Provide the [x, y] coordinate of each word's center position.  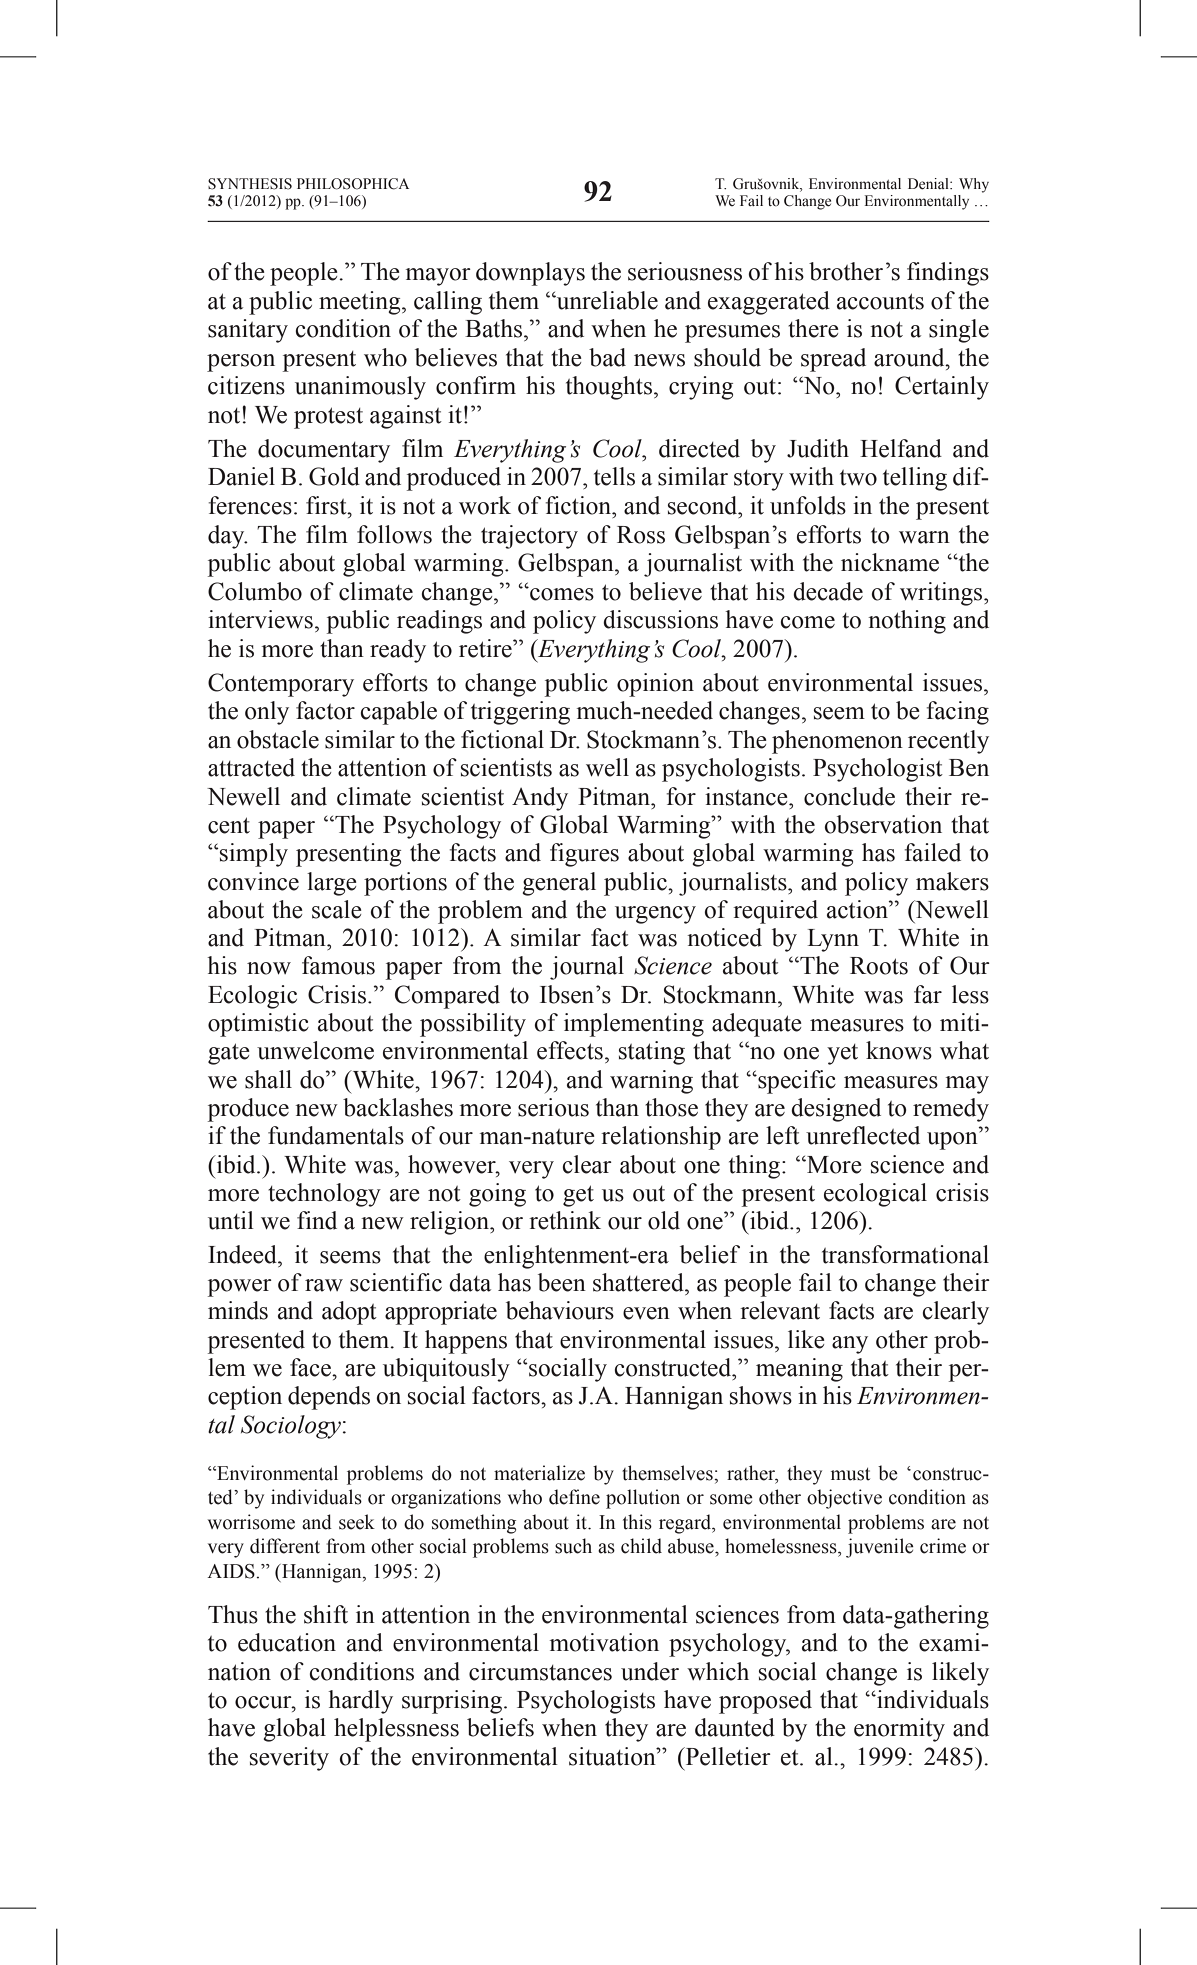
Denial [929, 184]
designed [836, 1110]
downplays [530, 274]
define [574, 1497]
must [850, 1474]
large [332, 884]
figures [584, 855]
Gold [334, 476]
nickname [890, 562]
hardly [360, 1702]
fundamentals [336, 1135]
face [311, 1367]
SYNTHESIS [250, 184]
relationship [661, 1138]
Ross [641, 535]
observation [883, 824]
